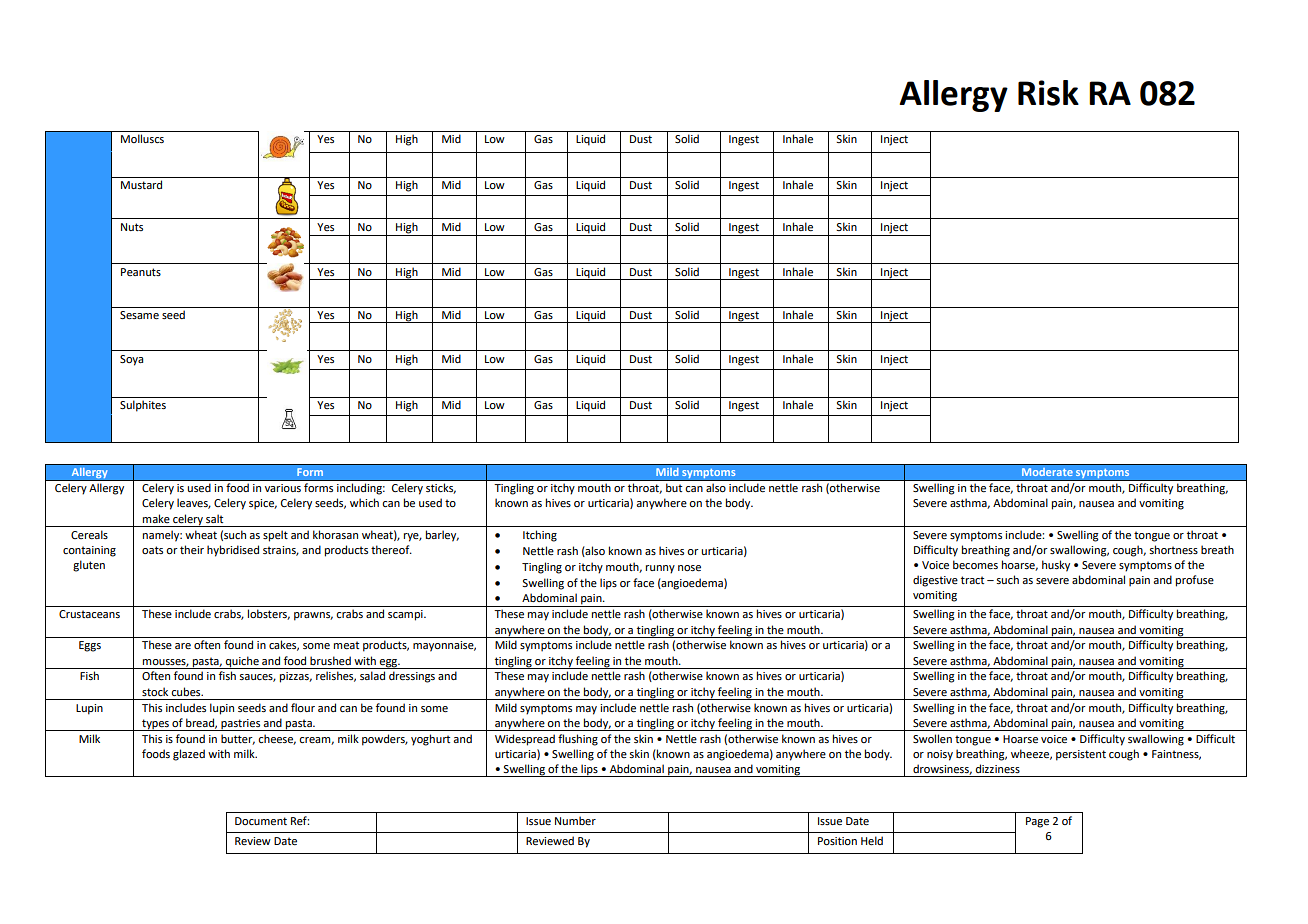 This page has height=924, width=1308. Describe the element at coordinates (261, 821) in the page. I see `Document` at that location.
